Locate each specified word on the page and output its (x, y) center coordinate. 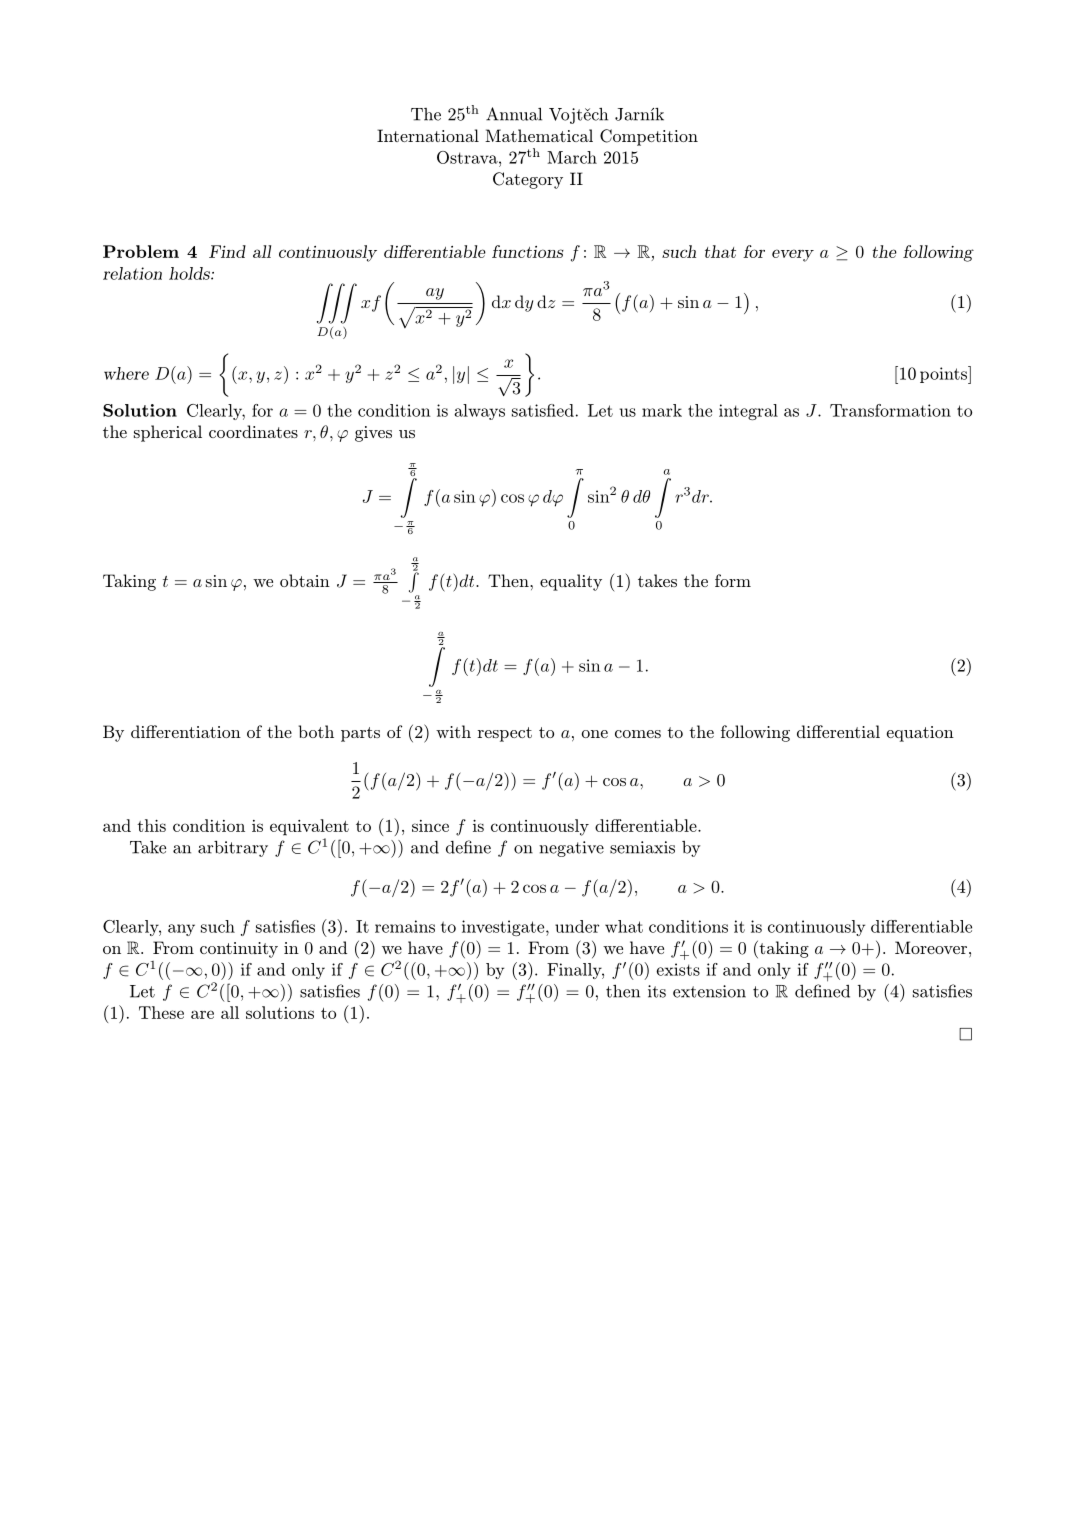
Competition (649, 137)
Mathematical (539, 135)
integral (748, 412)
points (944, 375)
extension (709, 991)
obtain (305, 580)
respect (505, 734)
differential (838, 731)
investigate (503, 928)
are (202, 1014)
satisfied (543, 410)
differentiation (186, 731)
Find (227, 251)
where (126, 373)
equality (571, 582)
